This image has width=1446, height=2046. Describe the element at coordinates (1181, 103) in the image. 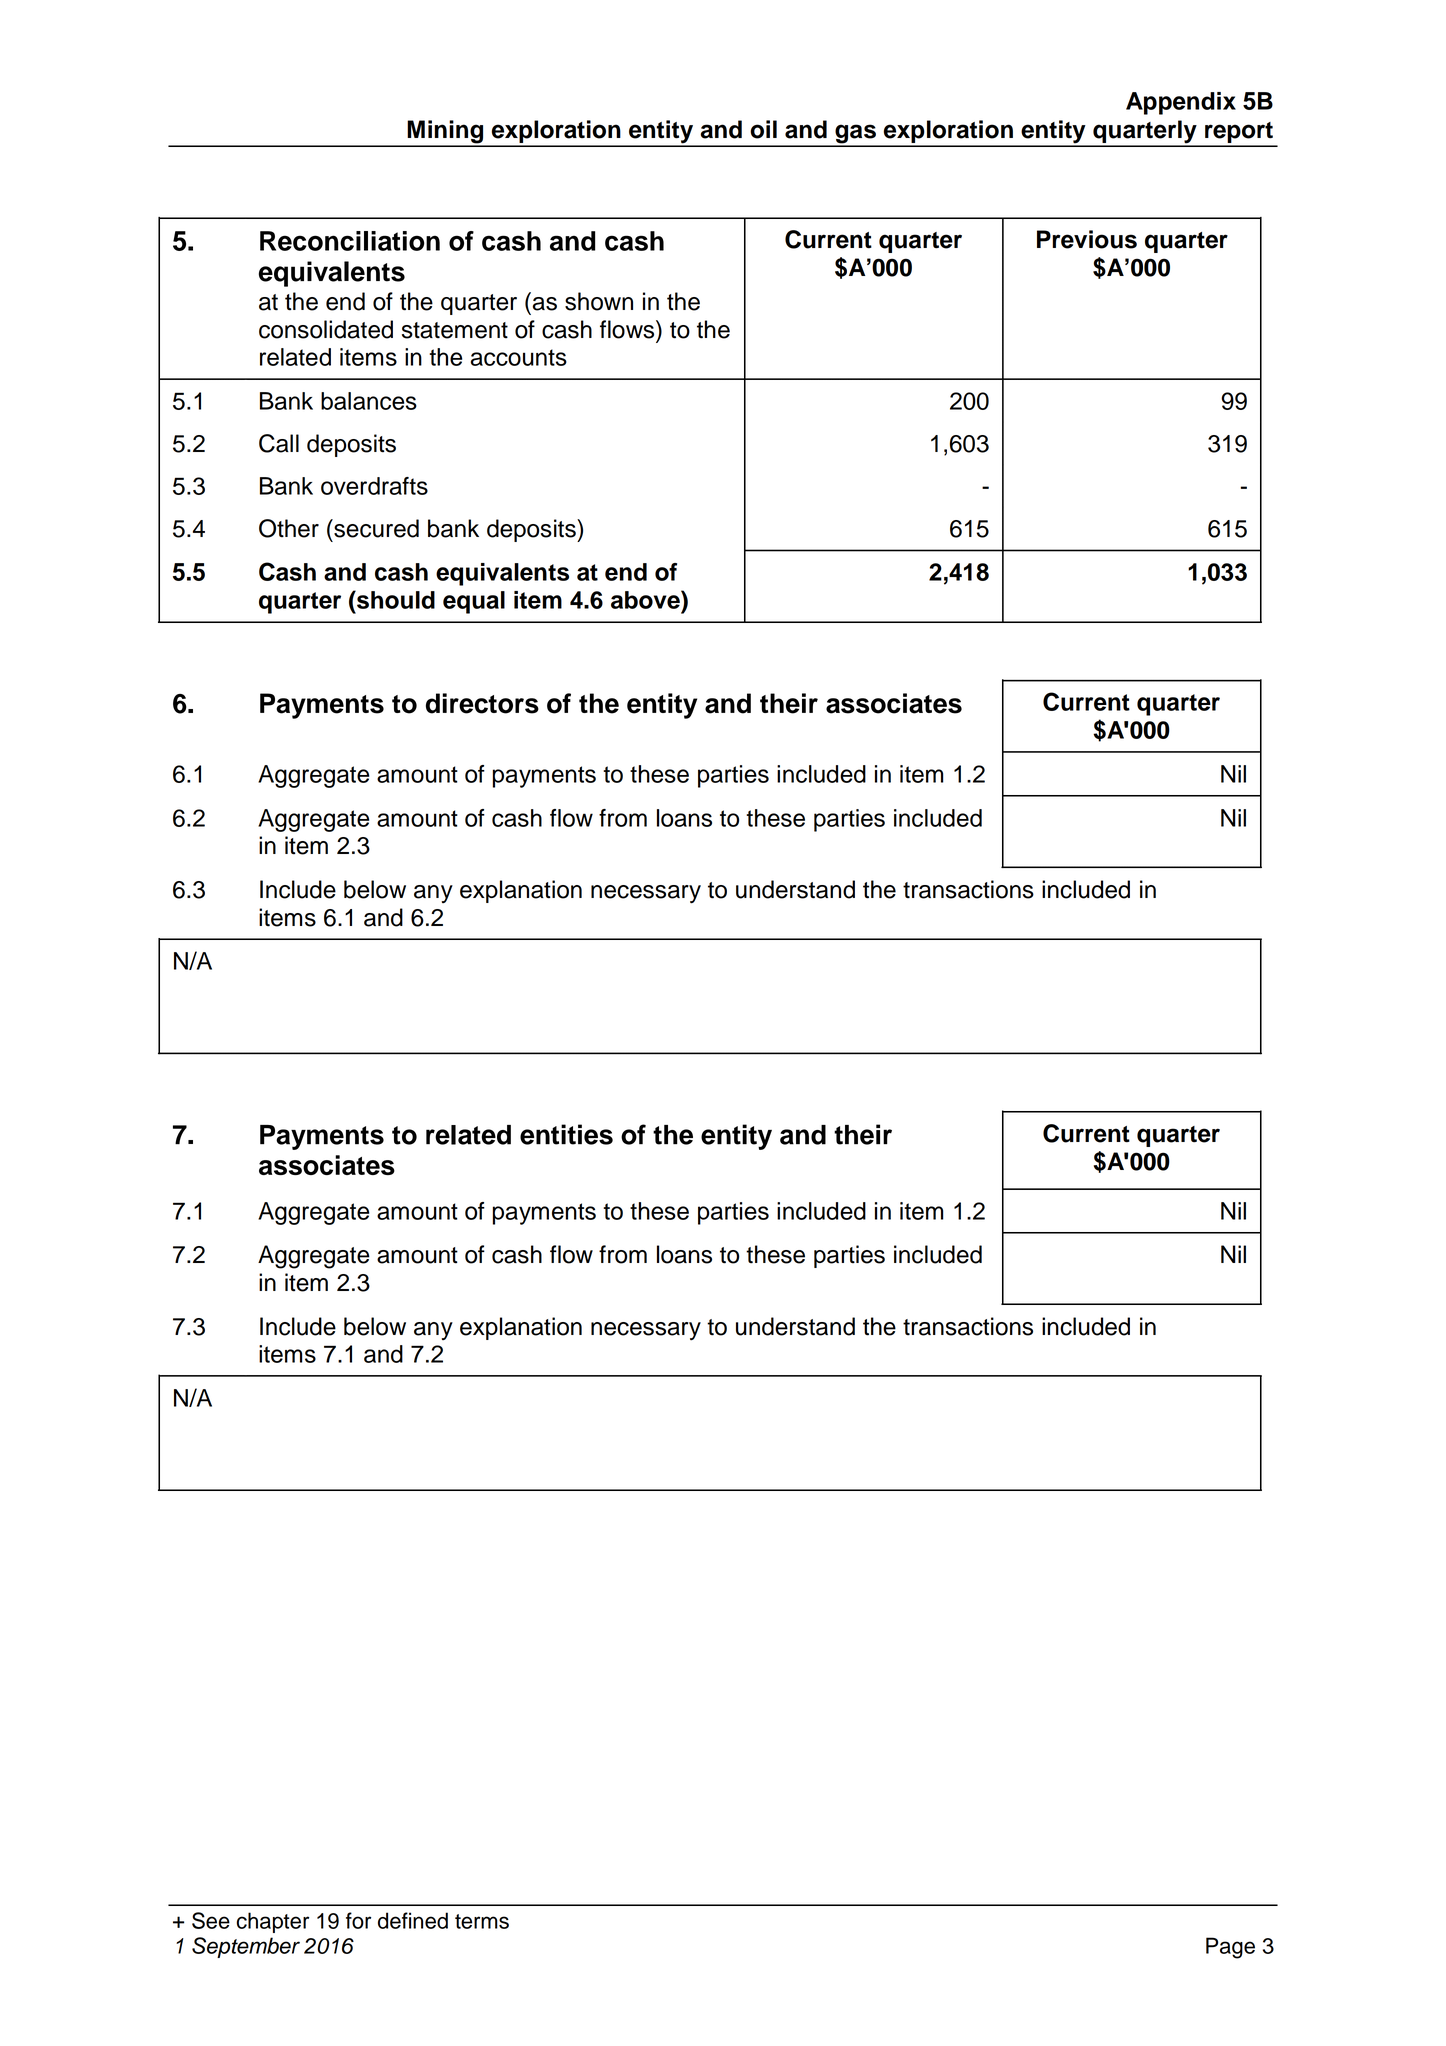

I see `Appendix` at that location.
